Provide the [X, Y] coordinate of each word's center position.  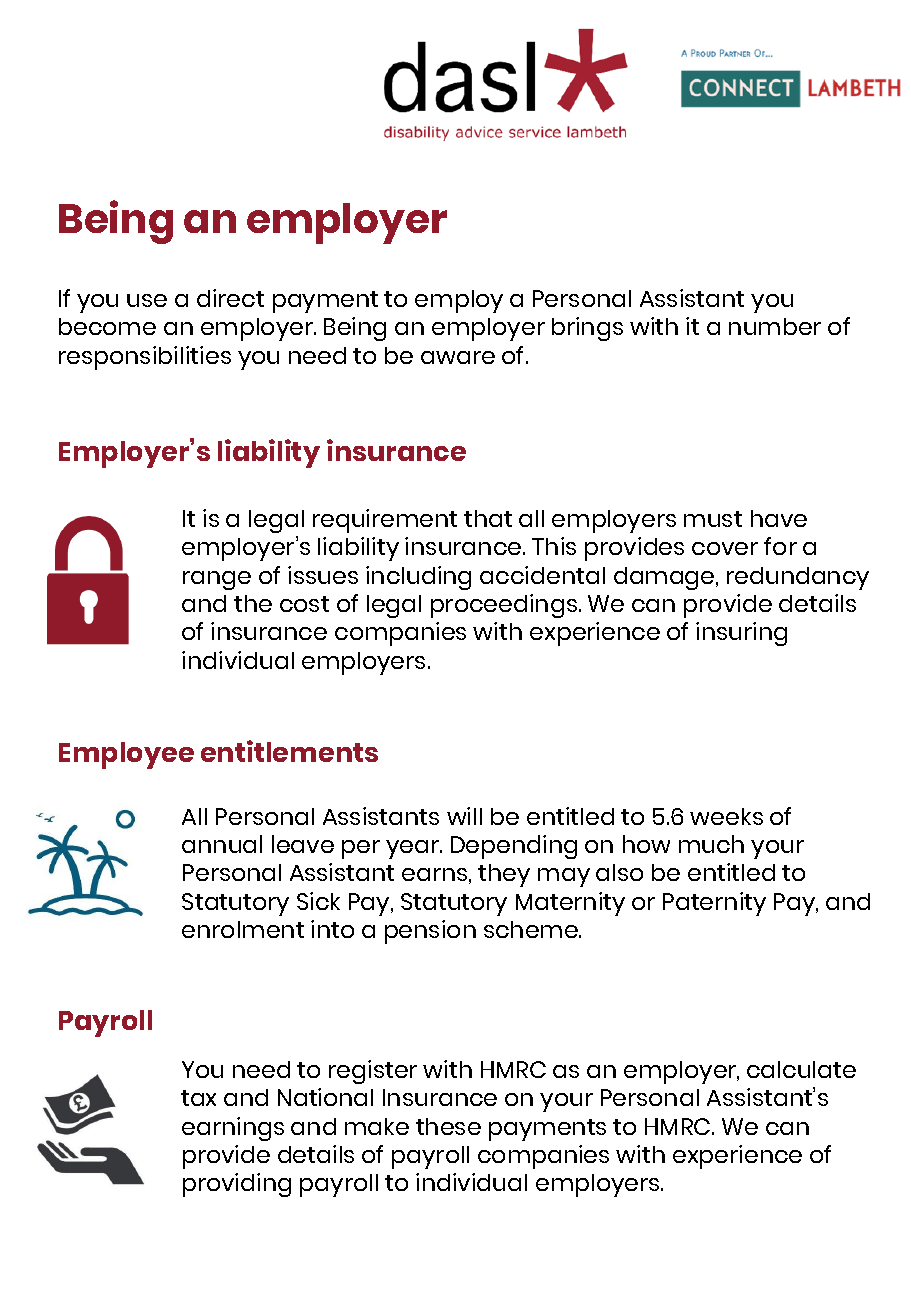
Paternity [714, 904]
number [775, 326]
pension [430, 932]
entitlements [289, 751]
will [464, 816]
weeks [726, 816]
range [217, 580]
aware [458, 357]
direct [230, 298]
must [713, 519]
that [488, 518]
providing [237, 1185]
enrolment [243, 929]
